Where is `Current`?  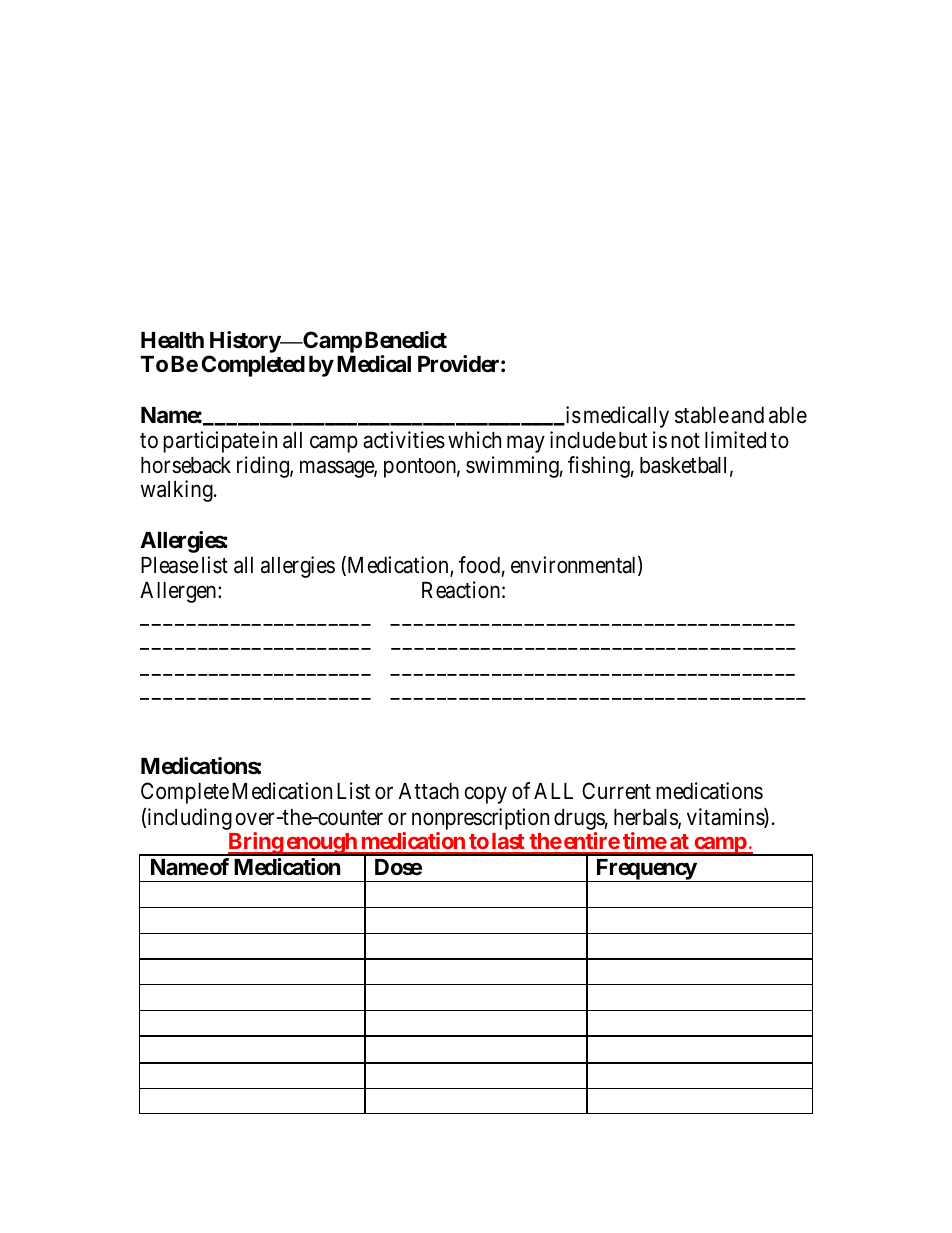
Current is located at coordinates (616, 791).
